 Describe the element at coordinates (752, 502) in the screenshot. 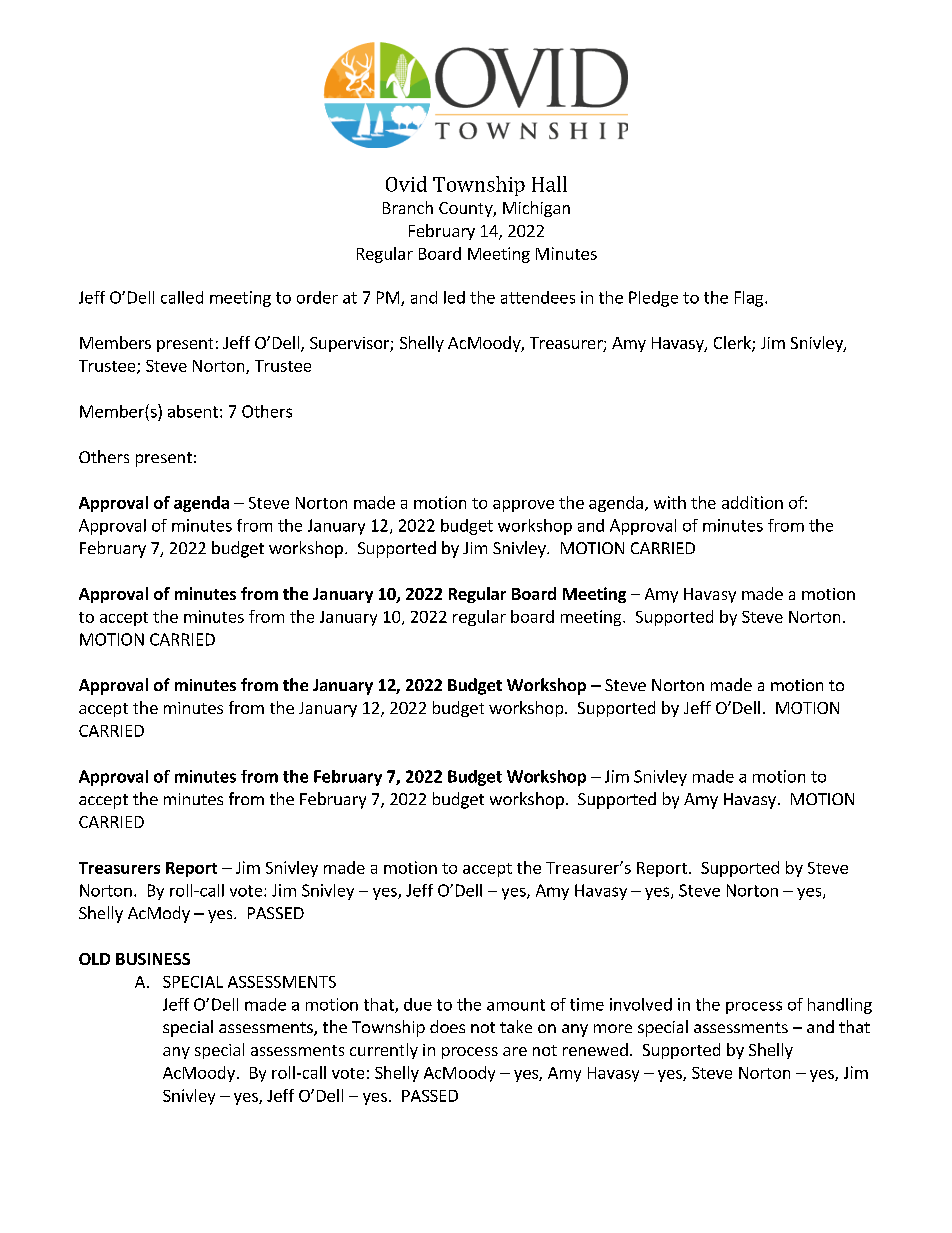

I see `addition` at that location.
